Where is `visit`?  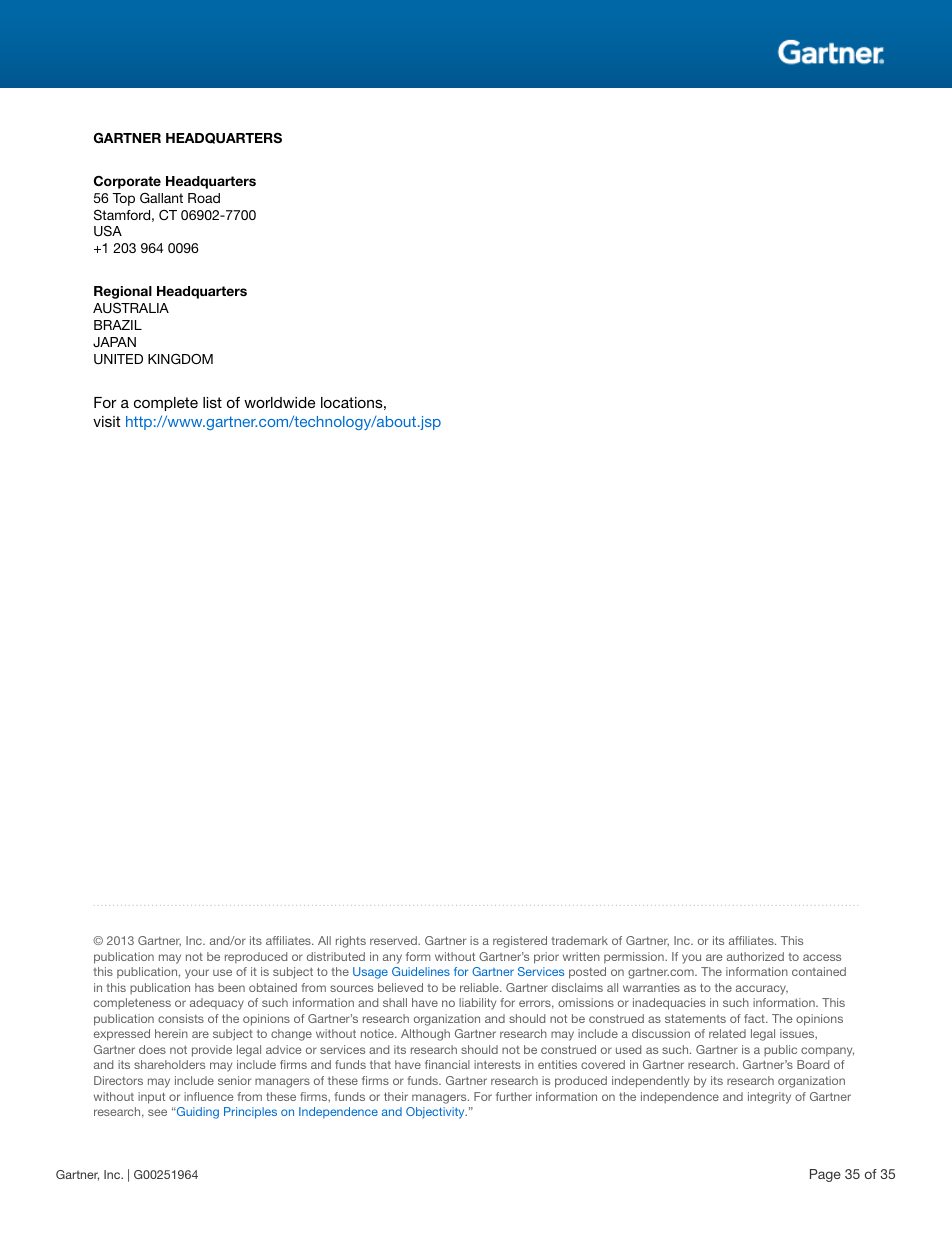
visit is located at coordinates (106, 421).
